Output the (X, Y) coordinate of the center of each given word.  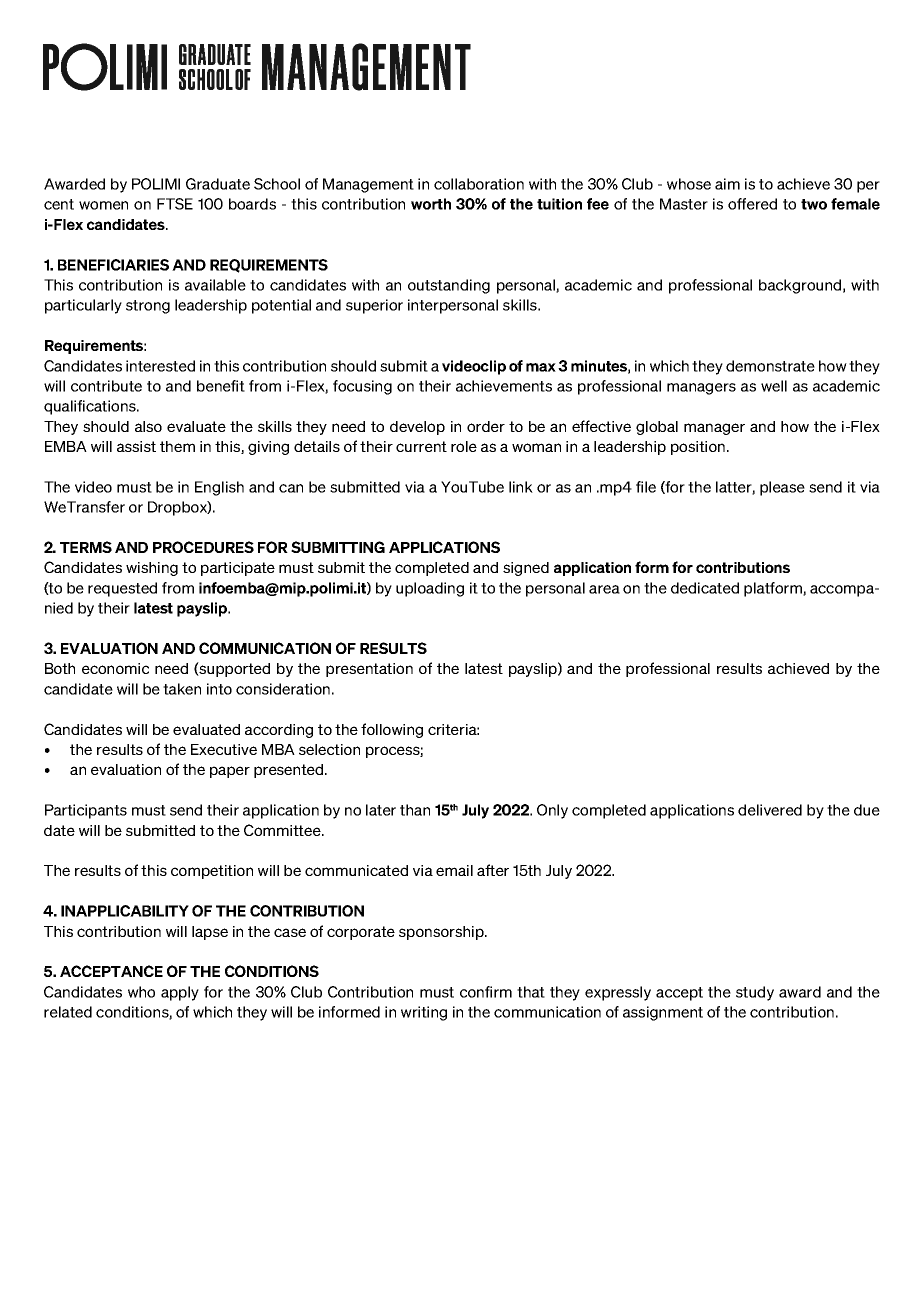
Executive (224, 749)
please (782, 488)
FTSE (175, 204)
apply (180, 993)
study (755, 993)
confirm (486, 992)
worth (431, 204)
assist (136, 446)
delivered (770, 810)
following (392, 730)
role (464, 446)
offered (752, 204)
